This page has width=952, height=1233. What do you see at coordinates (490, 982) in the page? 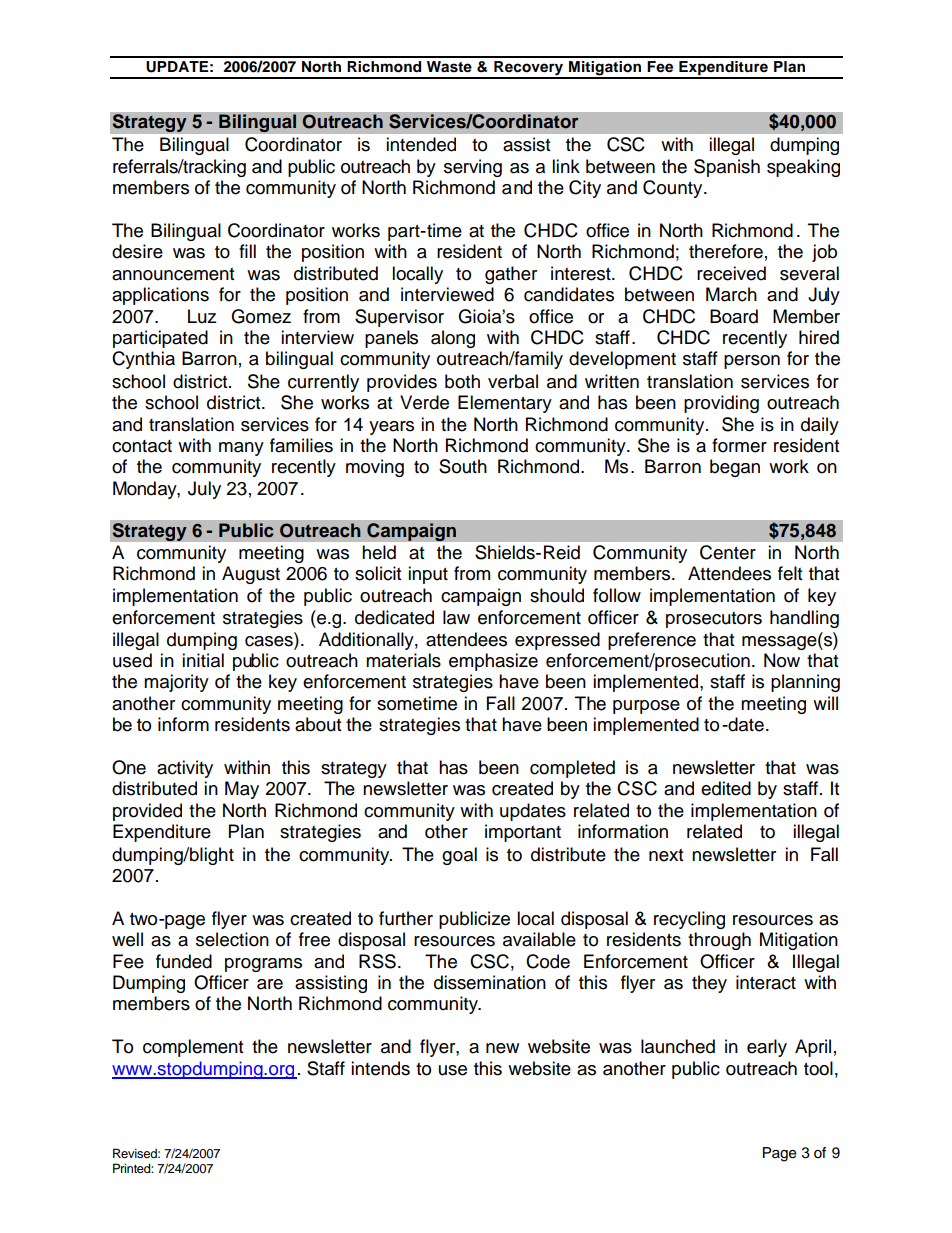
I see `dissemination` at bounding box center [490, 982].
